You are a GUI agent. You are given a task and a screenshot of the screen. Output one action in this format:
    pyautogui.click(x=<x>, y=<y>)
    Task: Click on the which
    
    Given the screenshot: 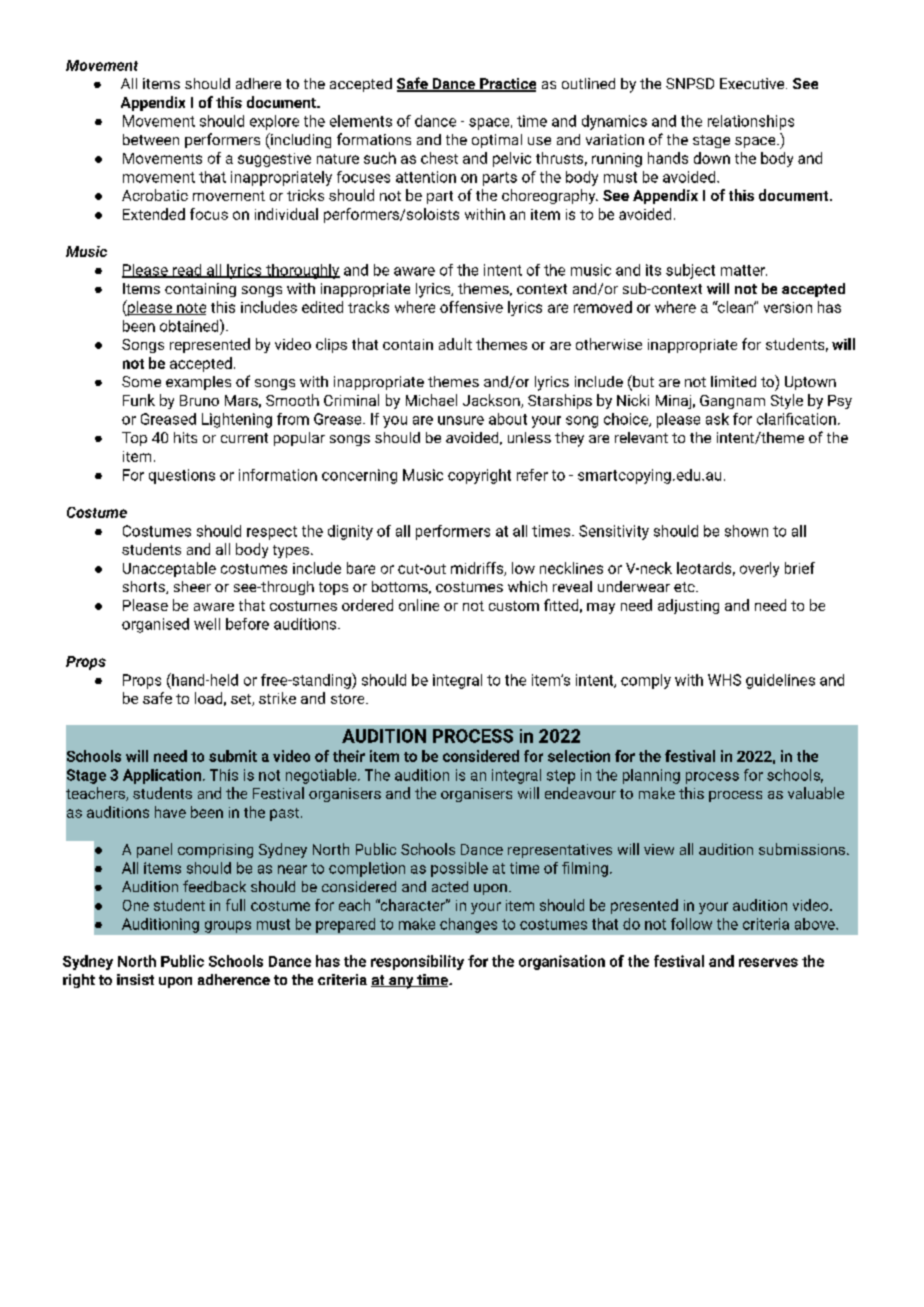 What is the action you would take?
    pyautogui.click(x=527, y=586)
